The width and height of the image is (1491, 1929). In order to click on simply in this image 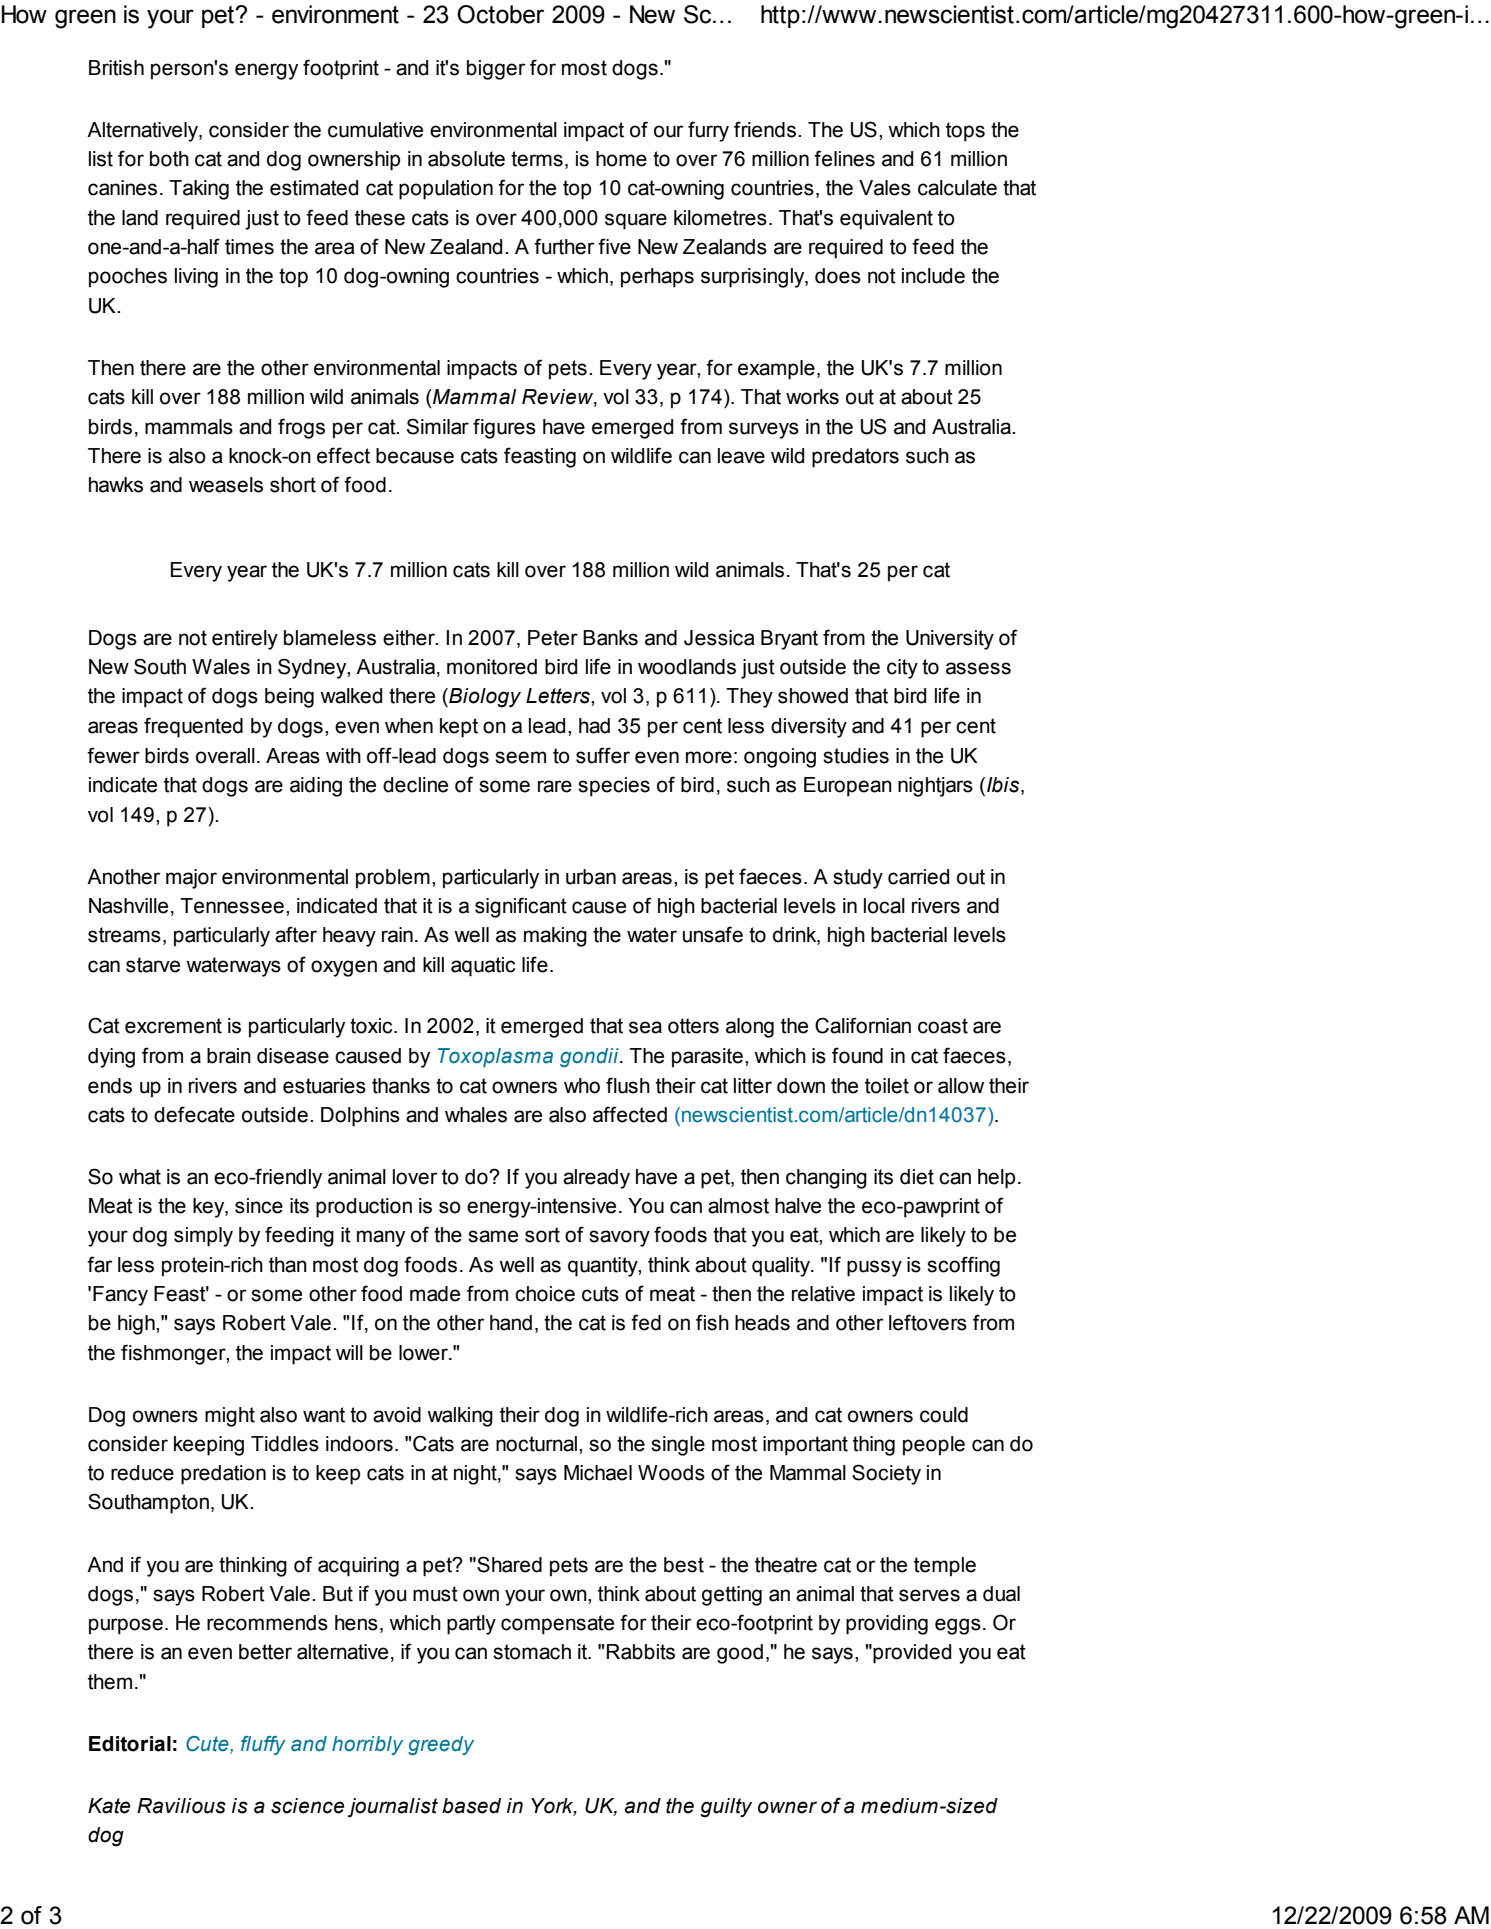, I will do `click(203, 1237)`.
